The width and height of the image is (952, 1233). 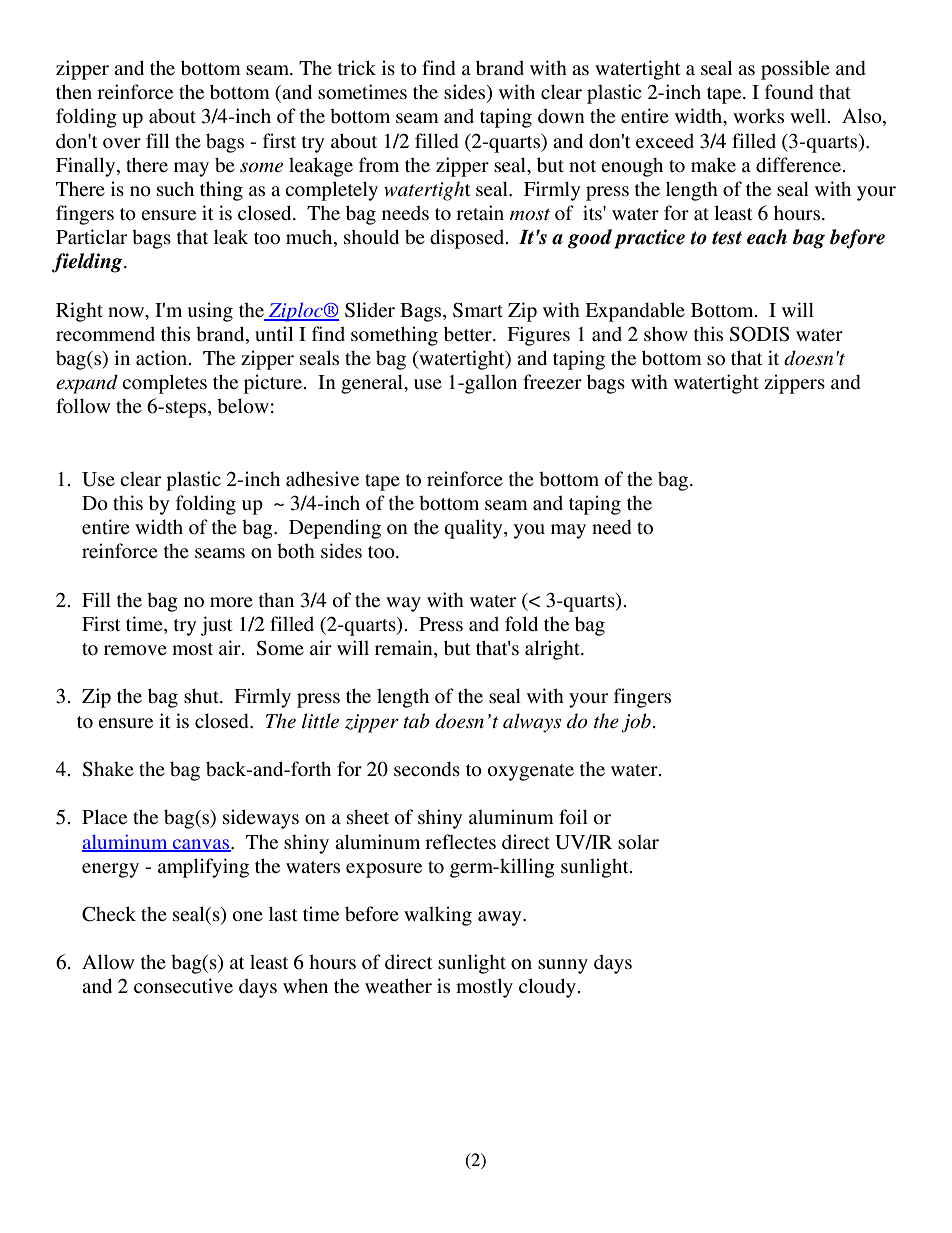 I want to click on more, so click(x=231, y=602).
